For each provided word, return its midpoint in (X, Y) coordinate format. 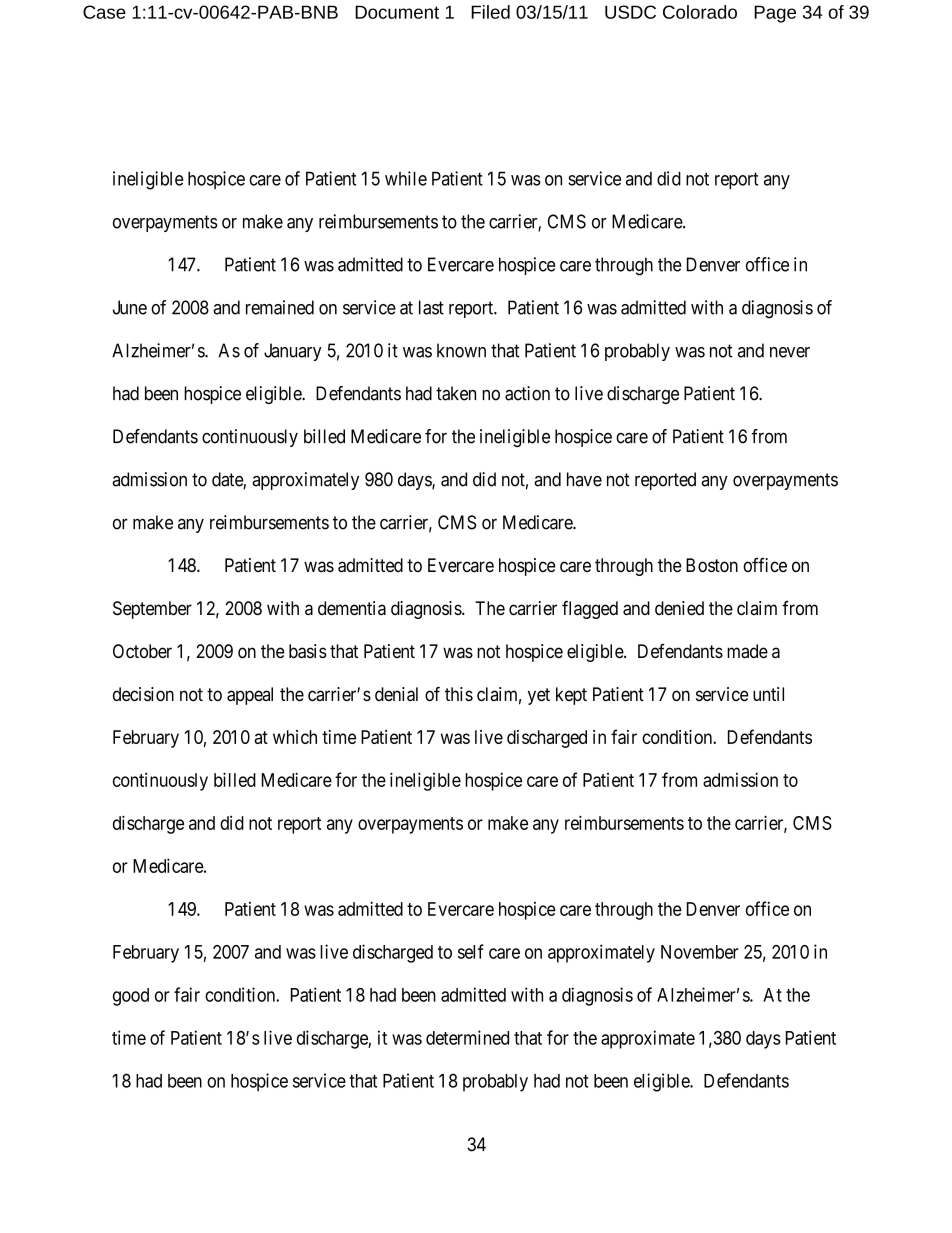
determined (467, 1037)
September (152, 610)
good (131, 997)
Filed (490, 12)
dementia (352, 608)
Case (104, 12)
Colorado (700, 12)
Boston (712, 565)
